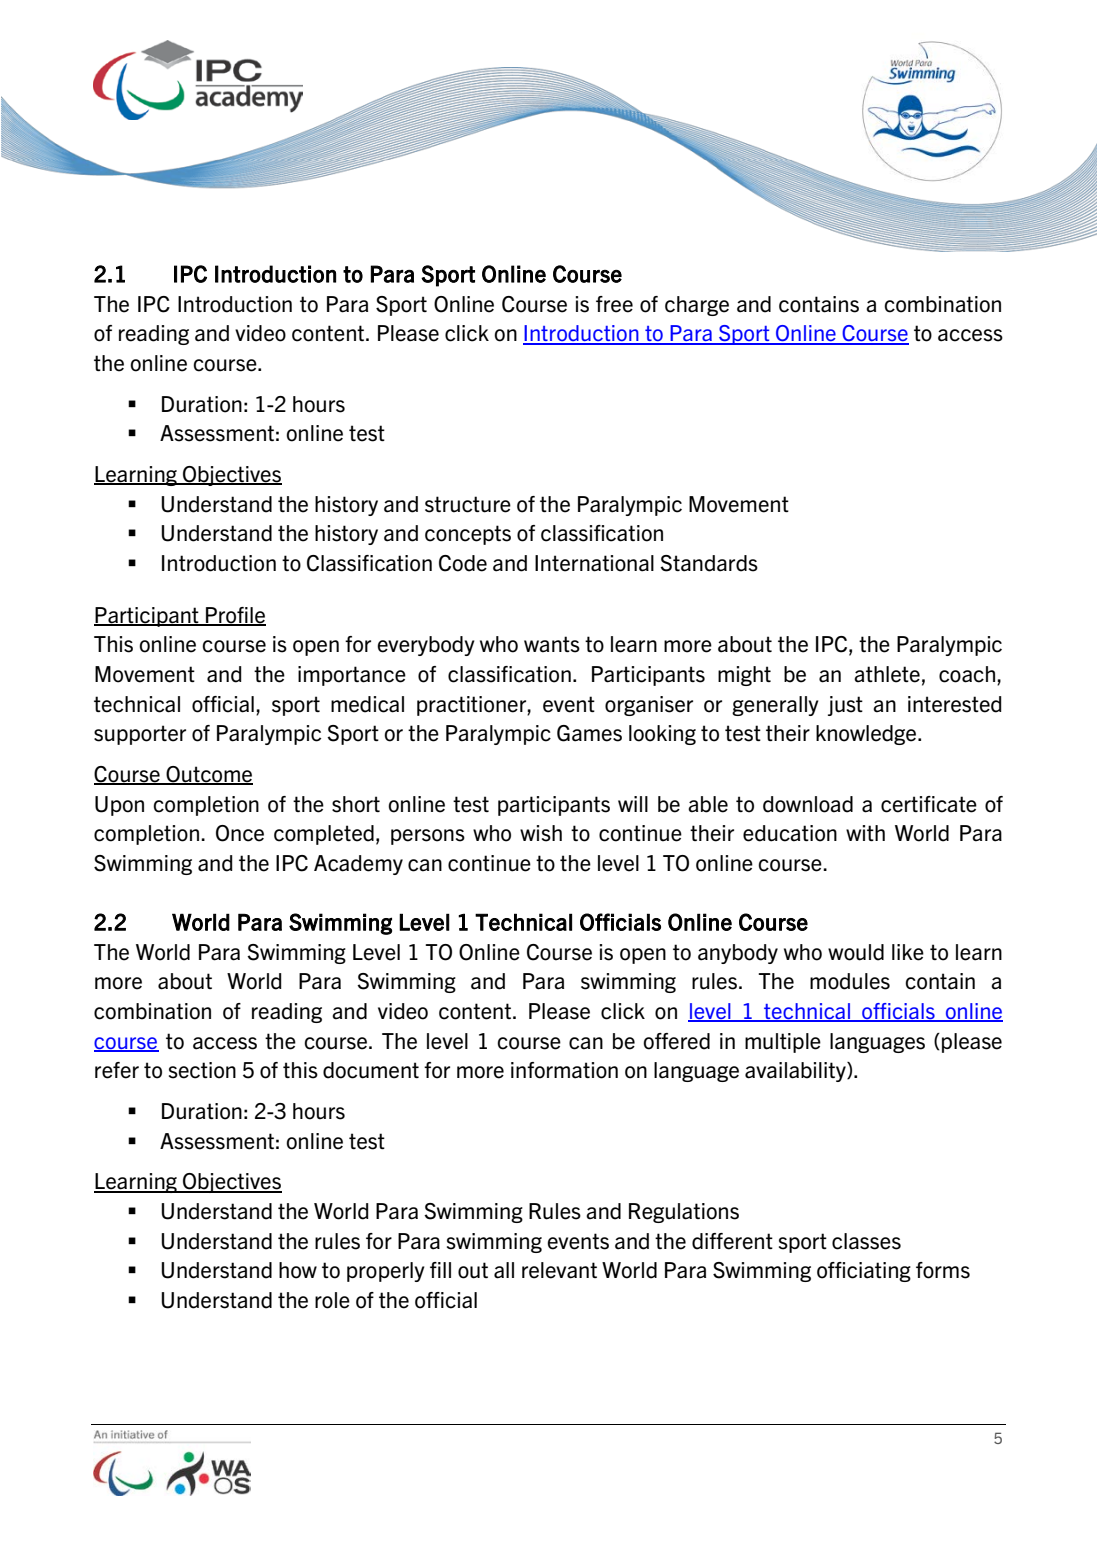 This screenshot has height=1552, width=1097. I want to click on wants, so click(552, 644).
